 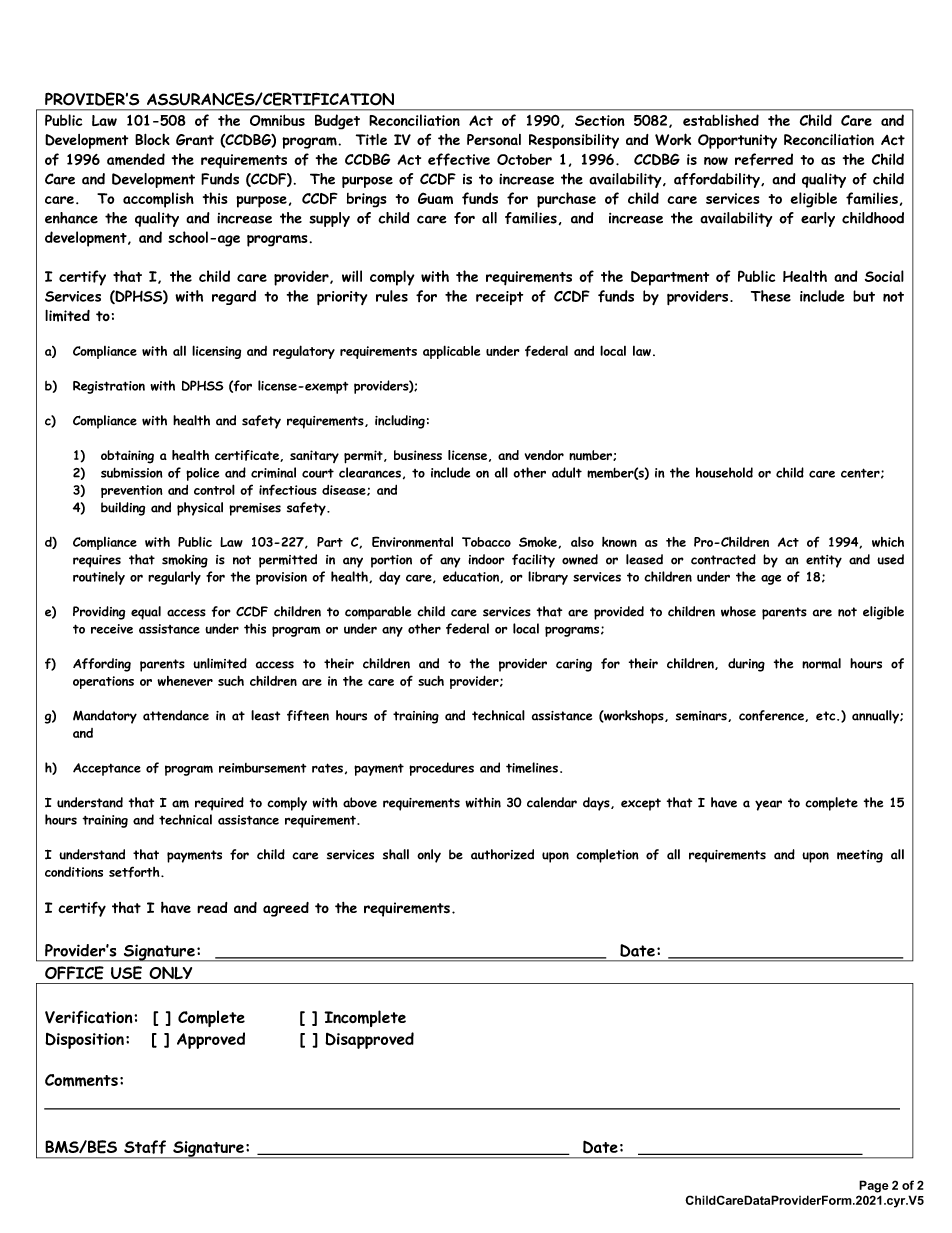 I want to click on referred, so click(x=764, y=159).
